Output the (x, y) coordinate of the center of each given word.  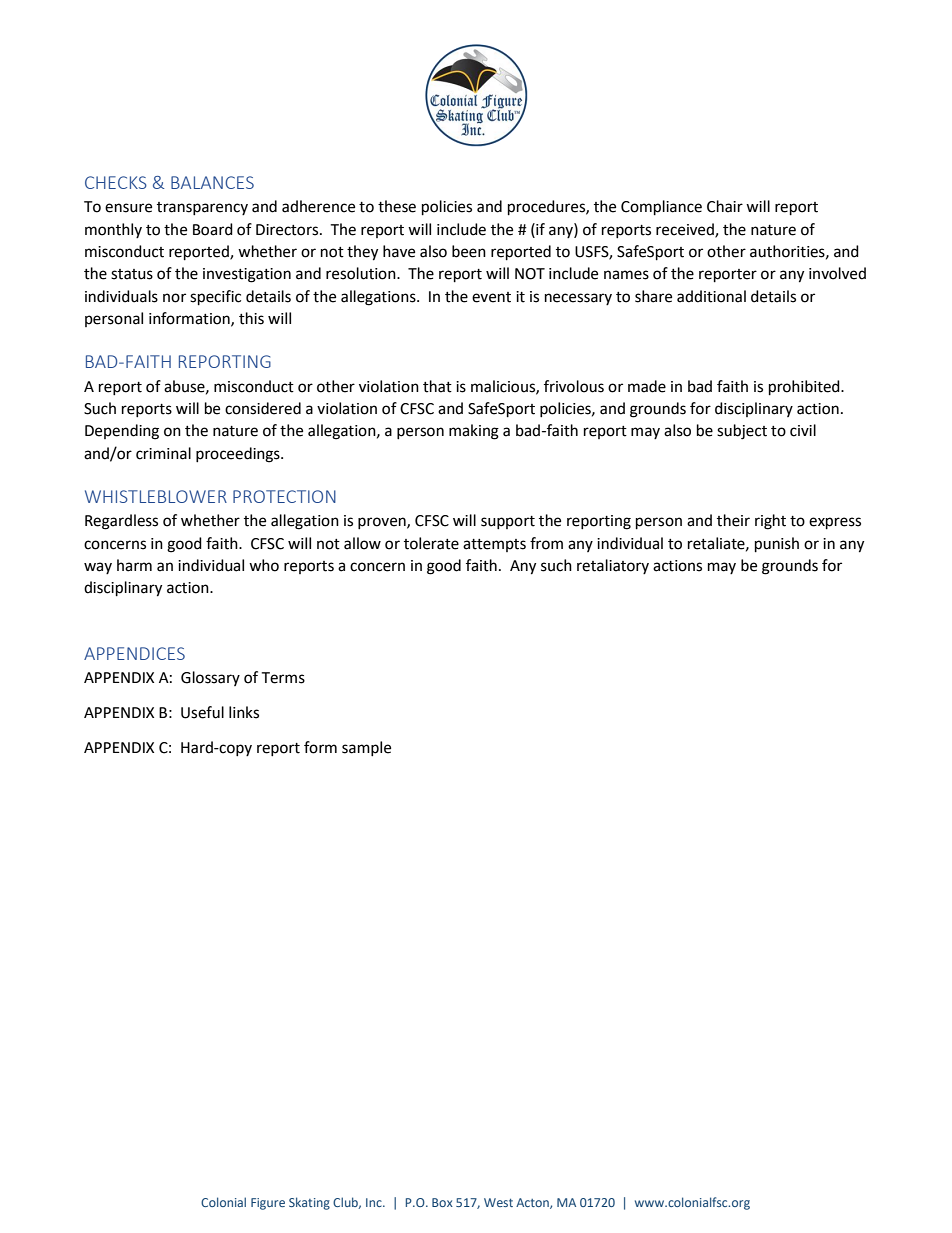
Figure (268, 1204)
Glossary (210, 678)
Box (442, 1202)
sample (366, 748)
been (469, 251)
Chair (725, 206)
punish (777, 545)
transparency (202, 208)
